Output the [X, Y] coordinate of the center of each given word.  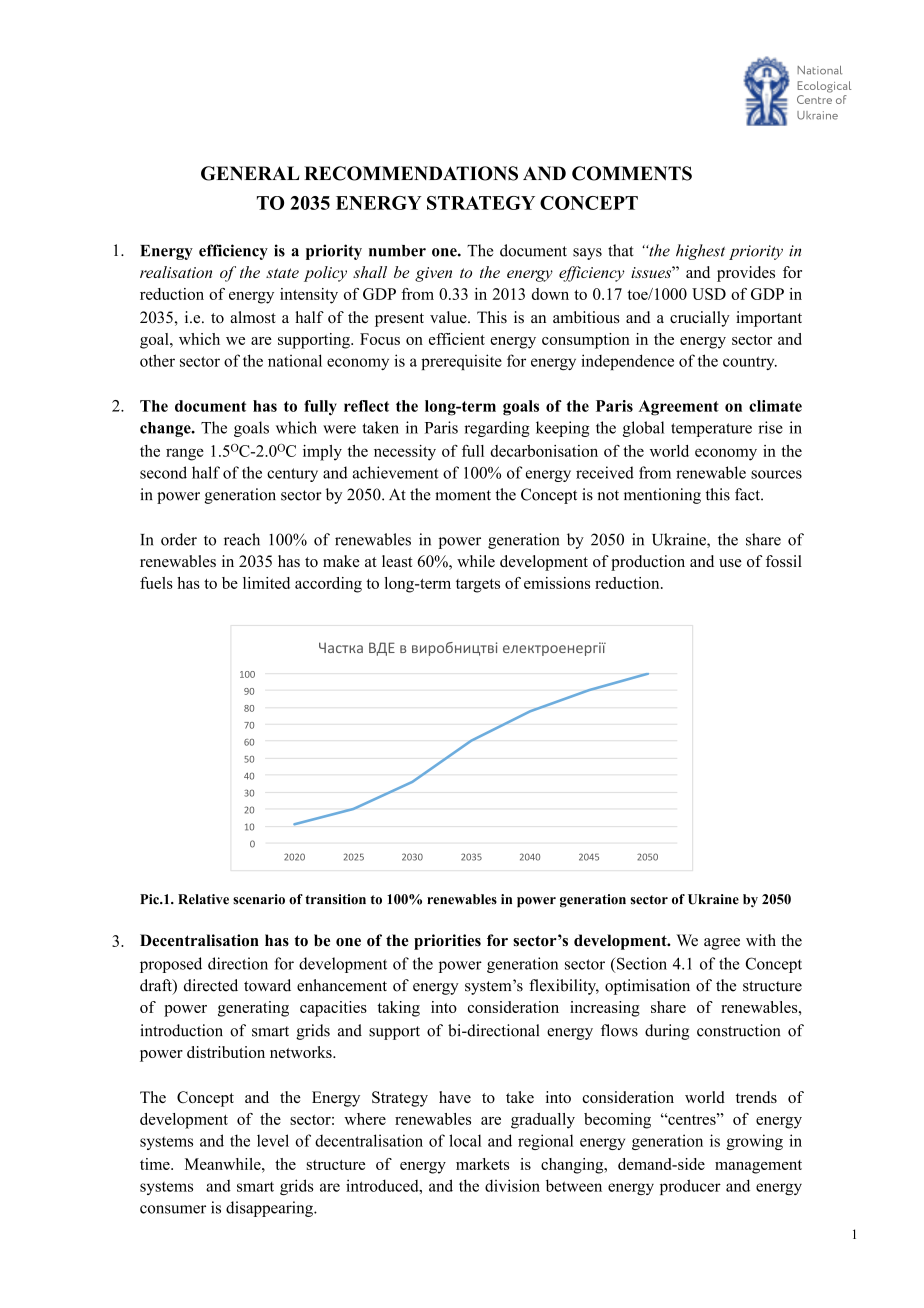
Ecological [824, 87]
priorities [447, 942]
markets [482, 1164]
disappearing [270, 1209]
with [761, 940]
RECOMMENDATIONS [411, 173]
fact [748, 494]
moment [463, 495]
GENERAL [250, 173]
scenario [259, 899]
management [758, 1167]
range [185, 454]
